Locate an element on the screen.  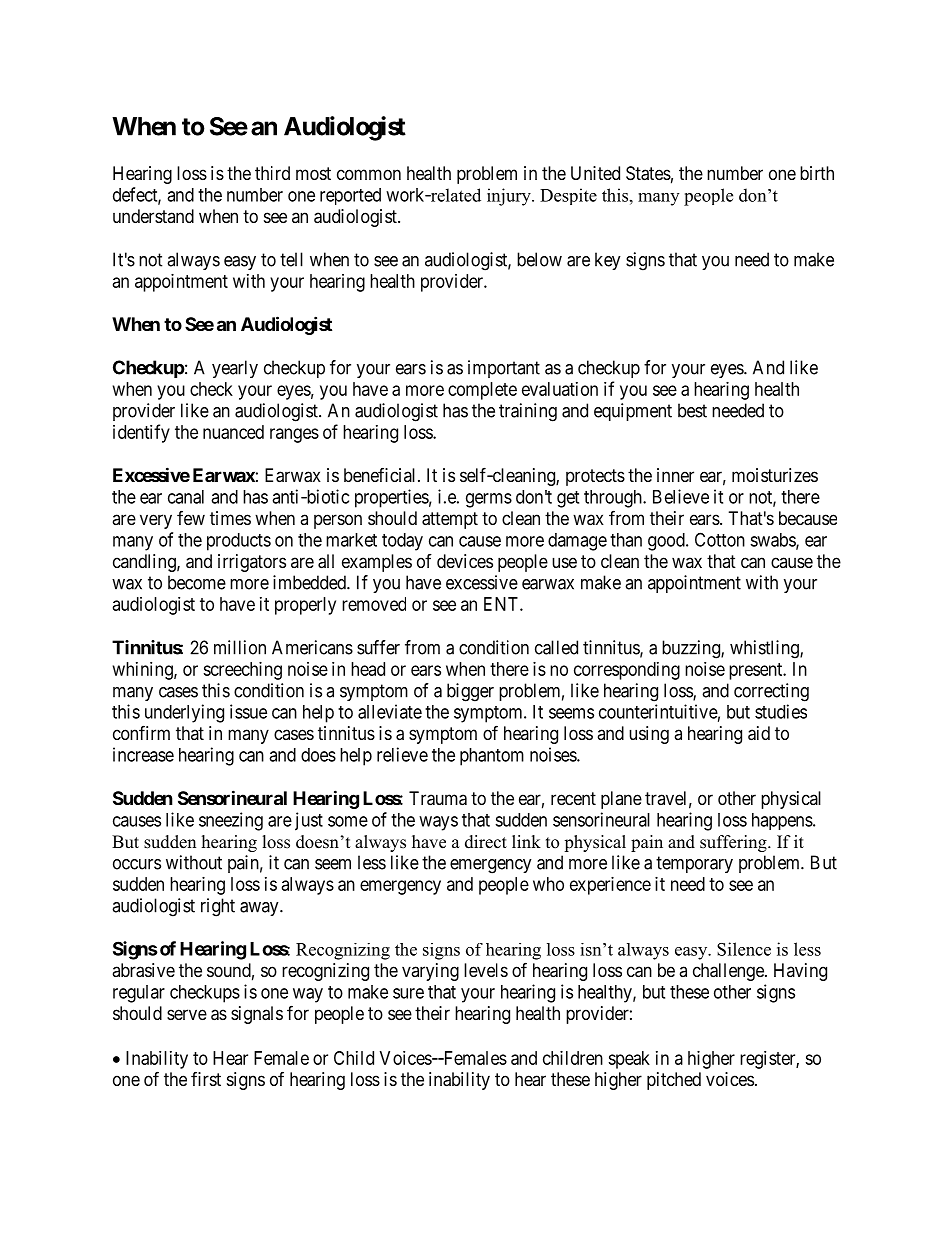
Cotton is located at coordinates (720, 539).
